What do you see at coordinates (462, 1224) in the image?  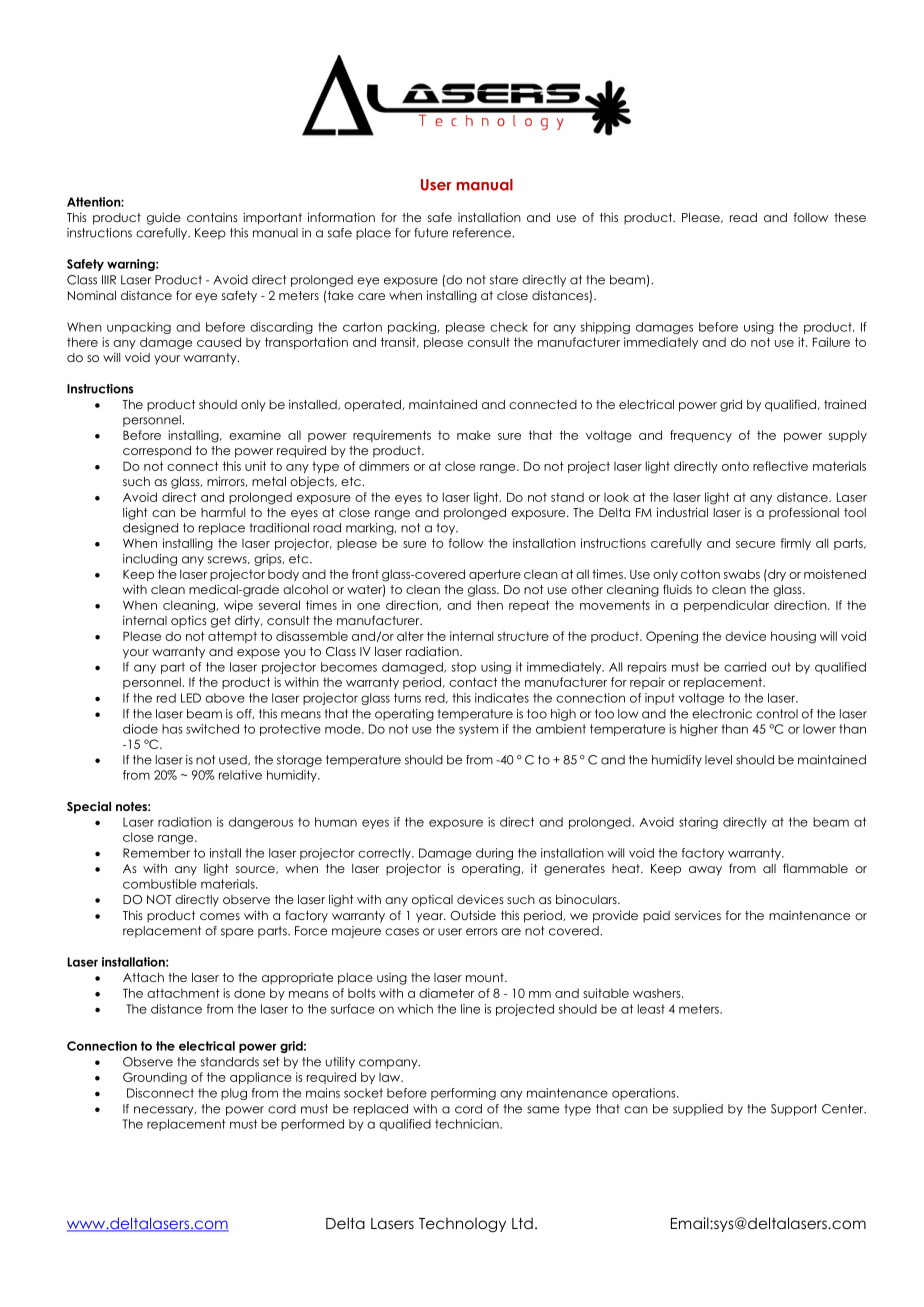 I see `Technology` at bounding box center [462, 1224].
